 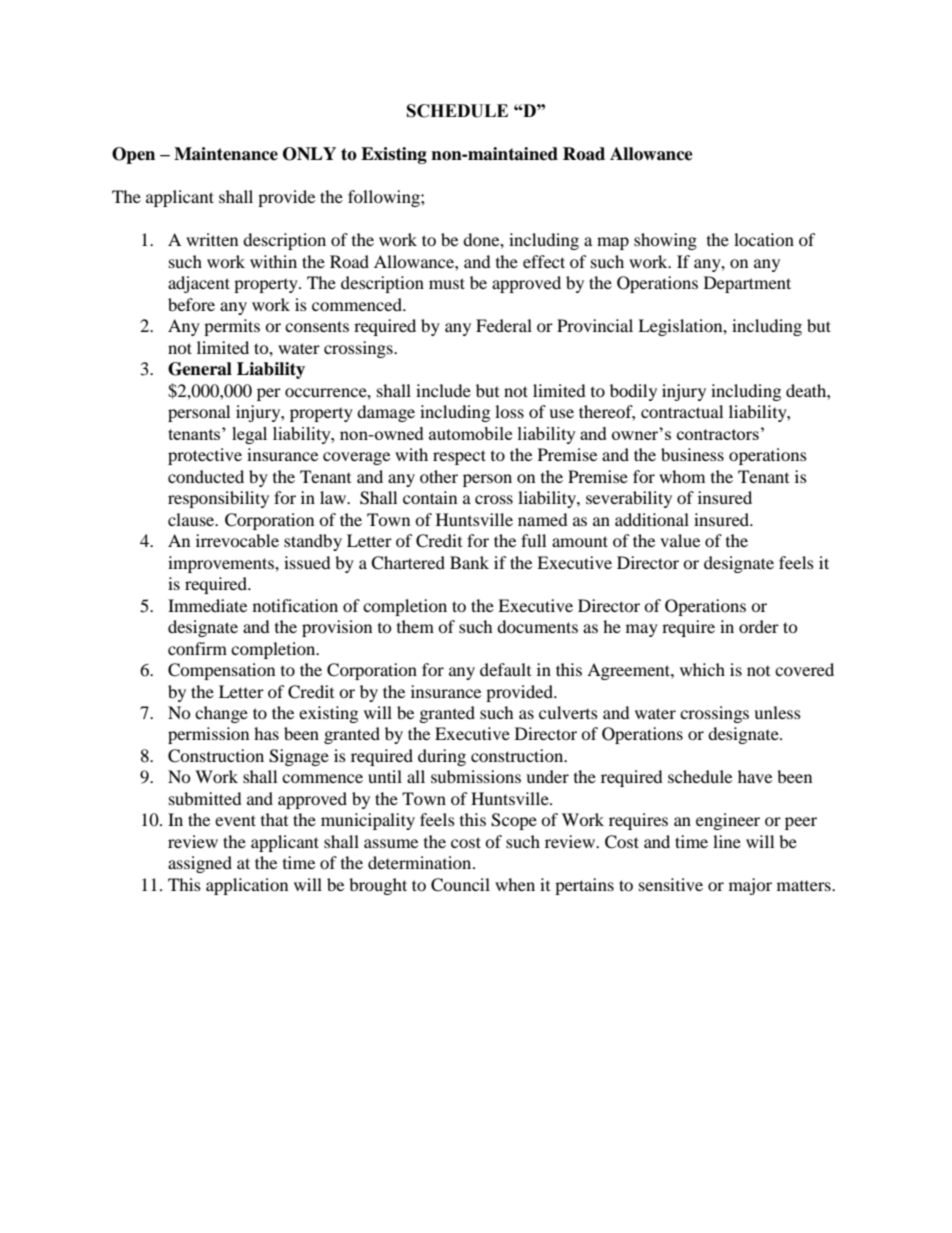 I want to click on value, so click(x=680, y=540).
